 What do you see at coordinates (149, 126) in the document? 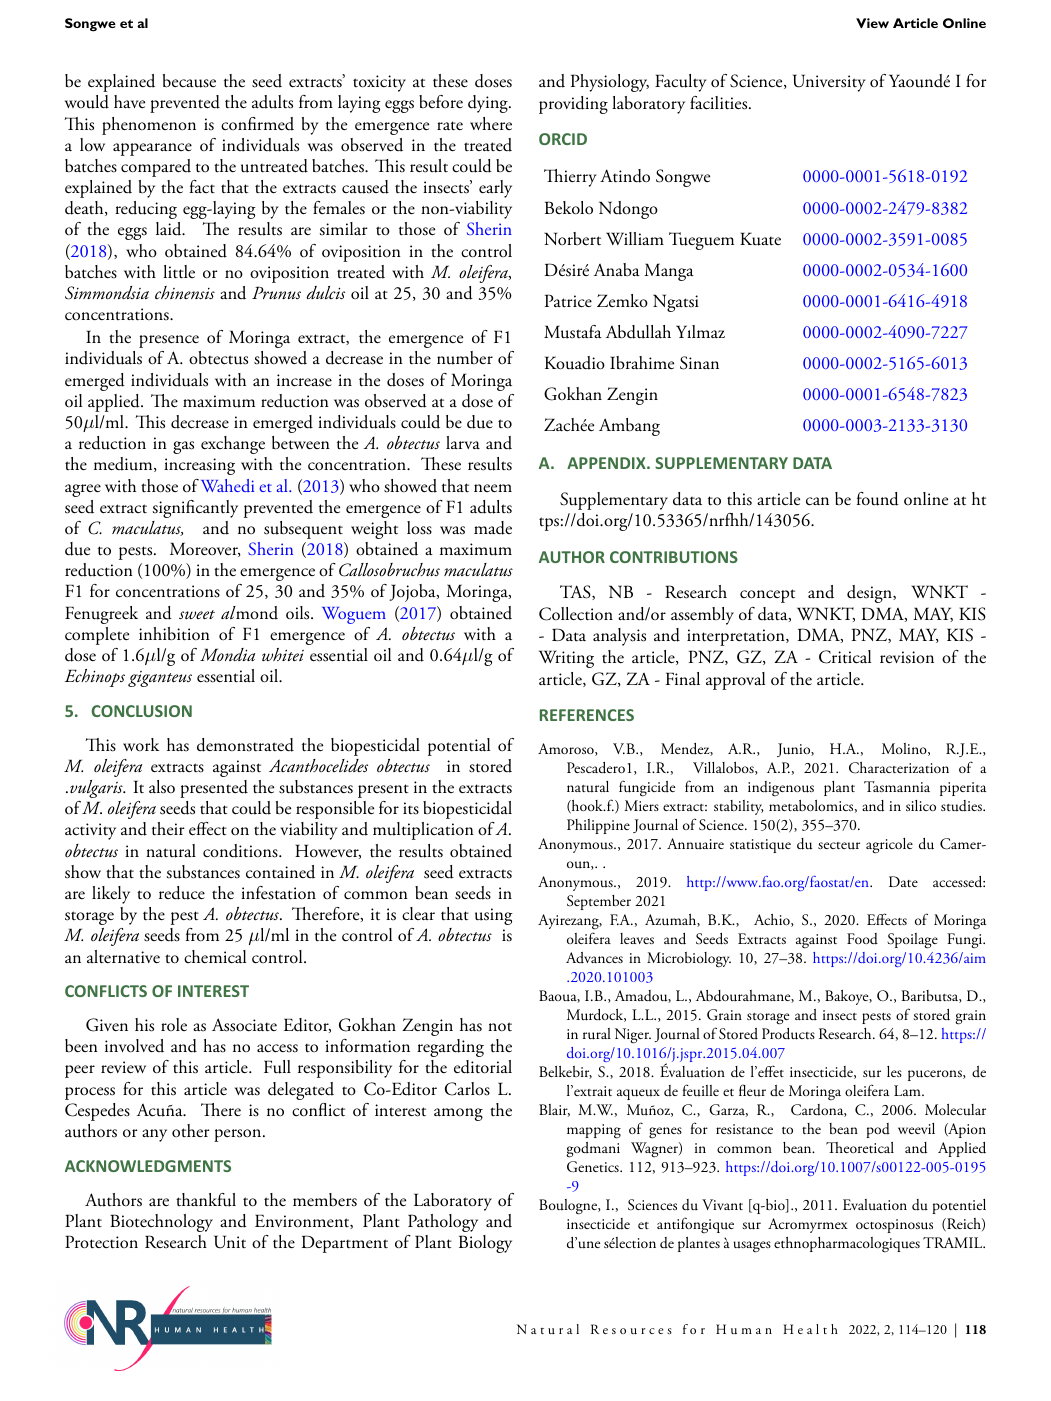
I see `phenomenon` at bounding box center [149, 126].
